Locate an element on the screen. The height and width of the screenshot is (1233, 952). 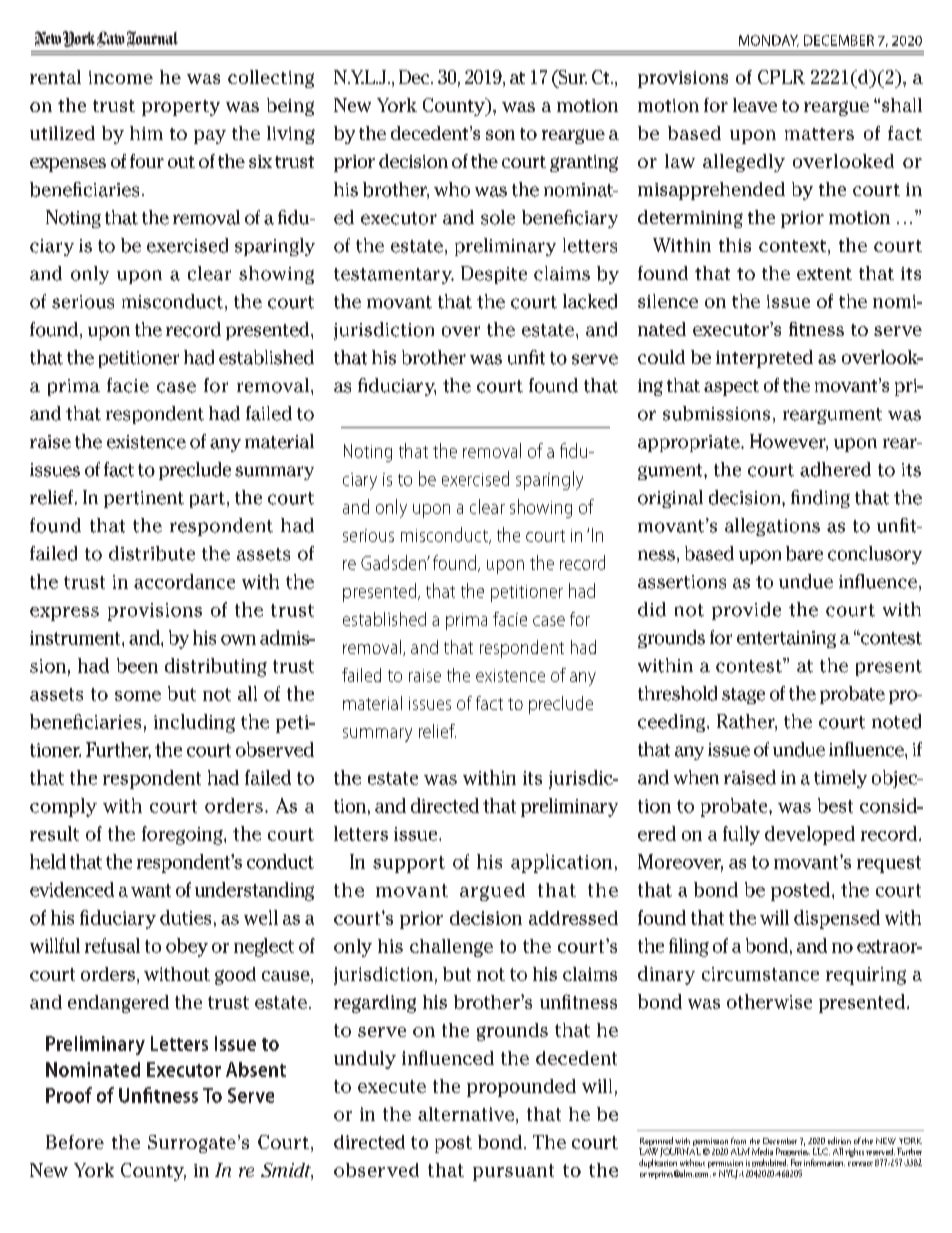
interpreted is located at coordinates (764, 359).
